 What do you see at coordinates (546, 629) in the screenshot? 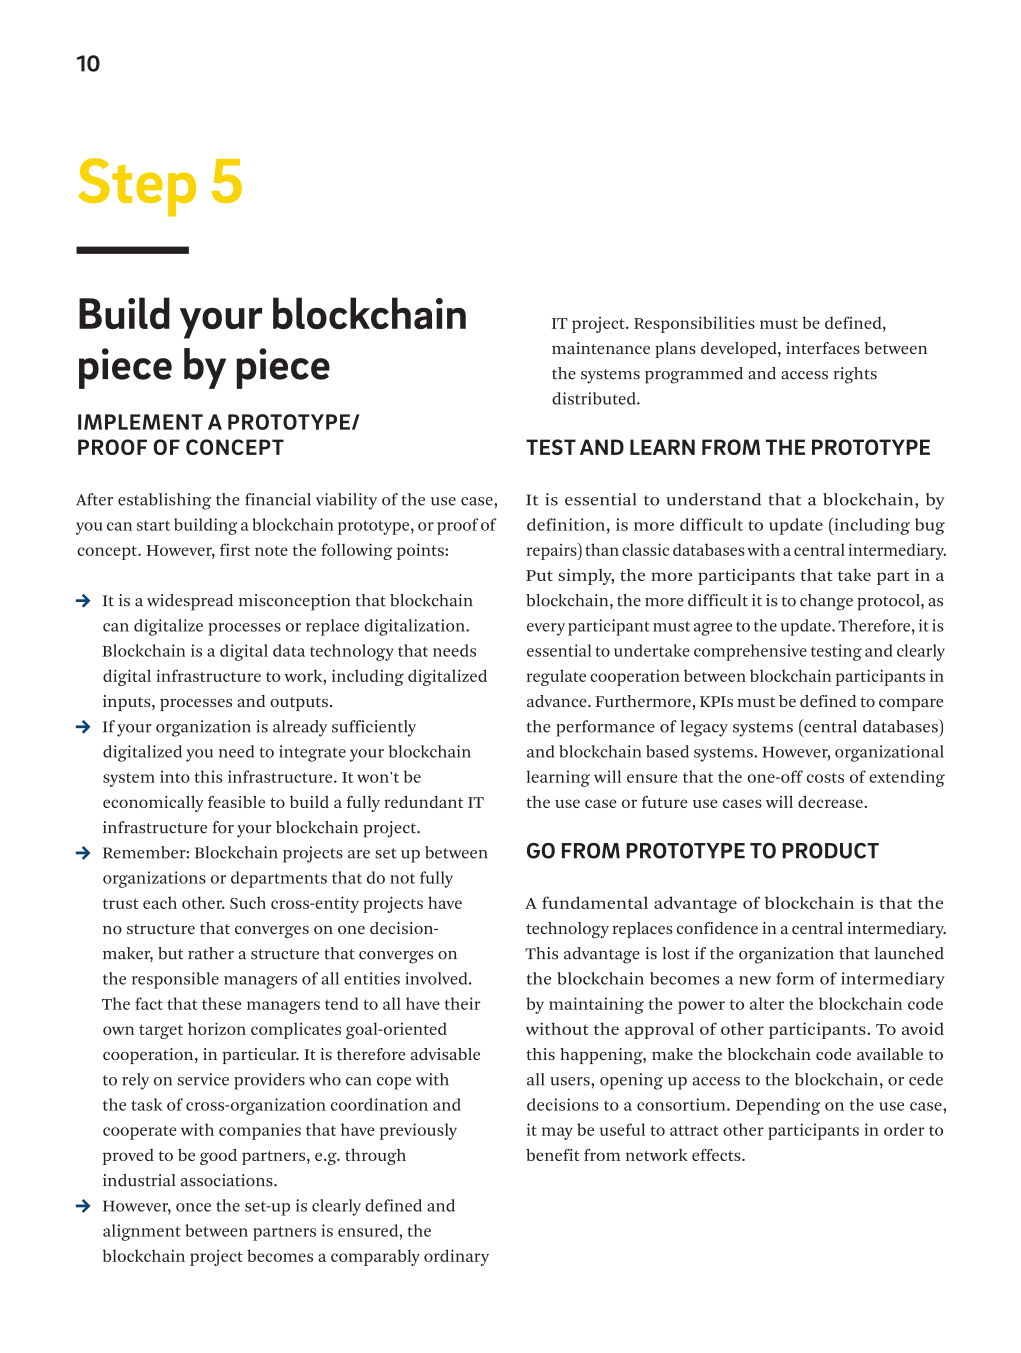
I see `every` at bounding box center [546, 629].
